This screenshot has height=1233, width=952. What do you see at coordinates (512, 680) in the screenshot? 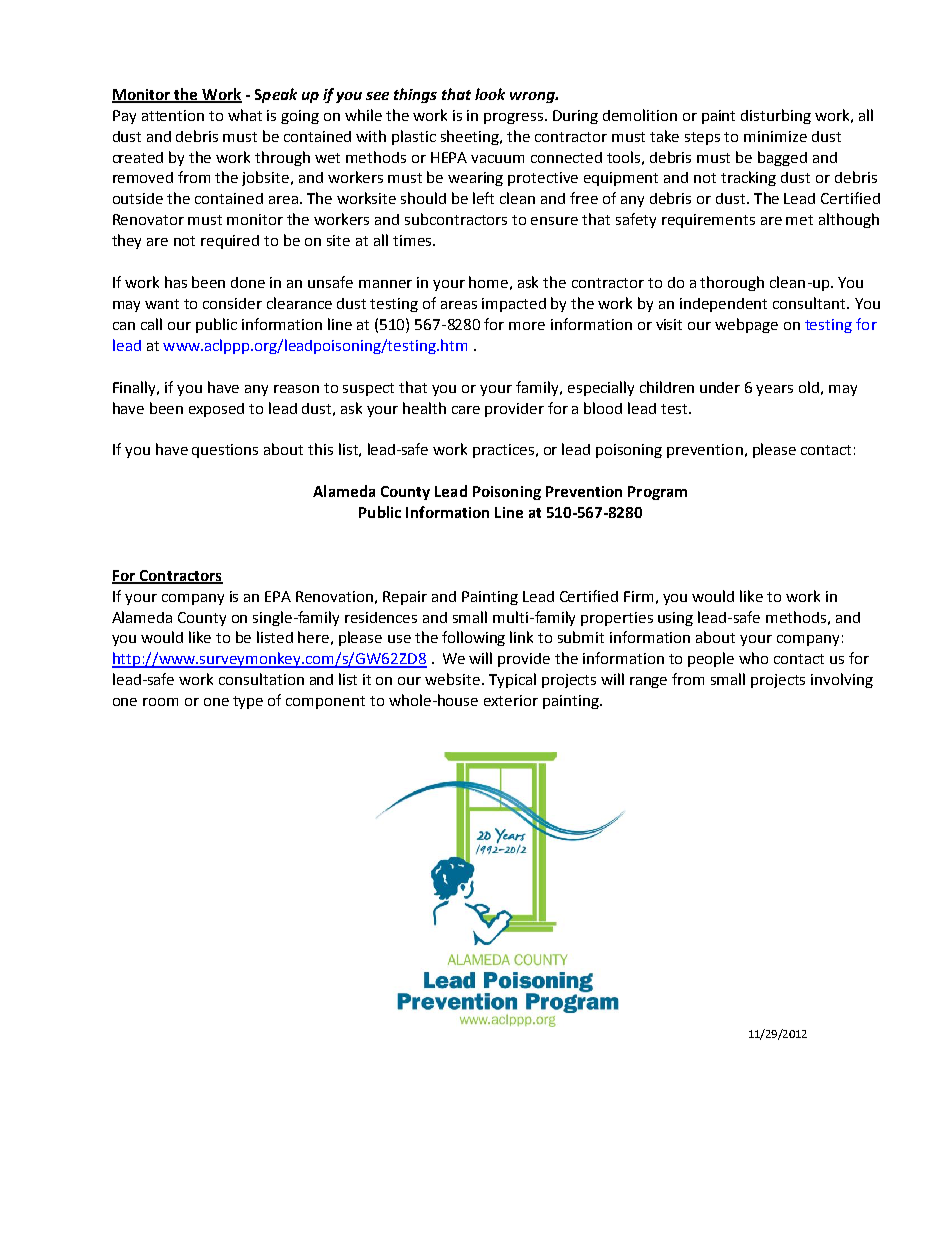
I see `Typical` at bounding box center [512, 680].
